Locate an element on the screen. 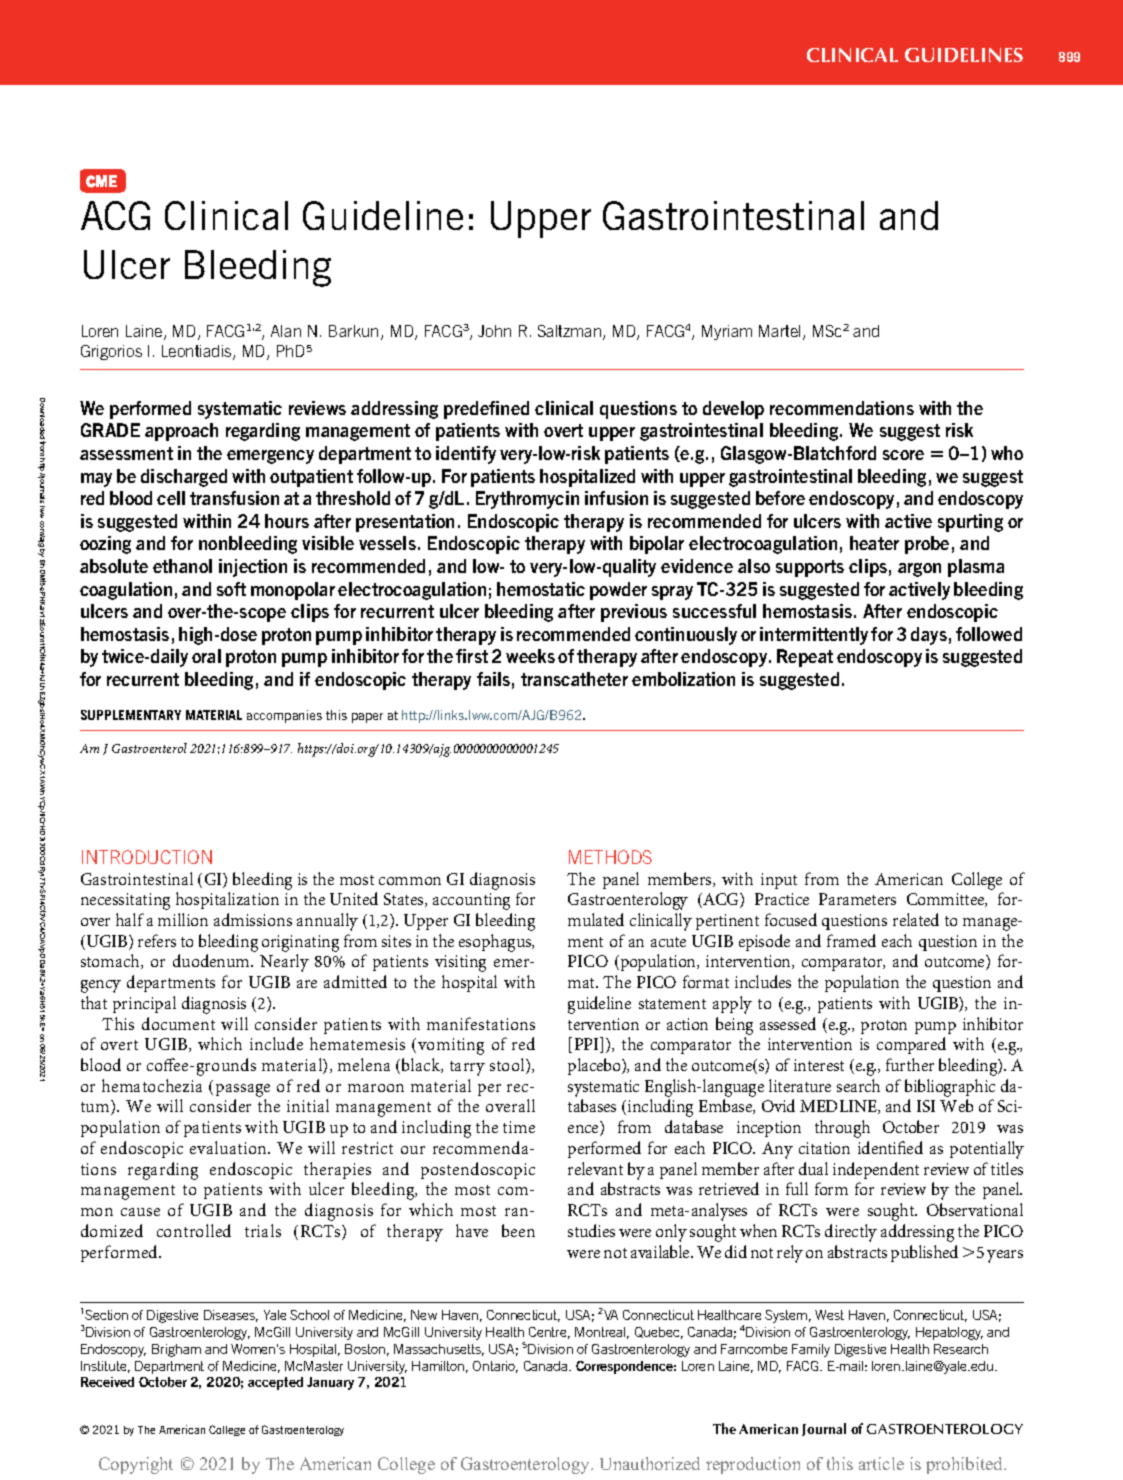  Grigorios is located at coordinates (111, 352).
